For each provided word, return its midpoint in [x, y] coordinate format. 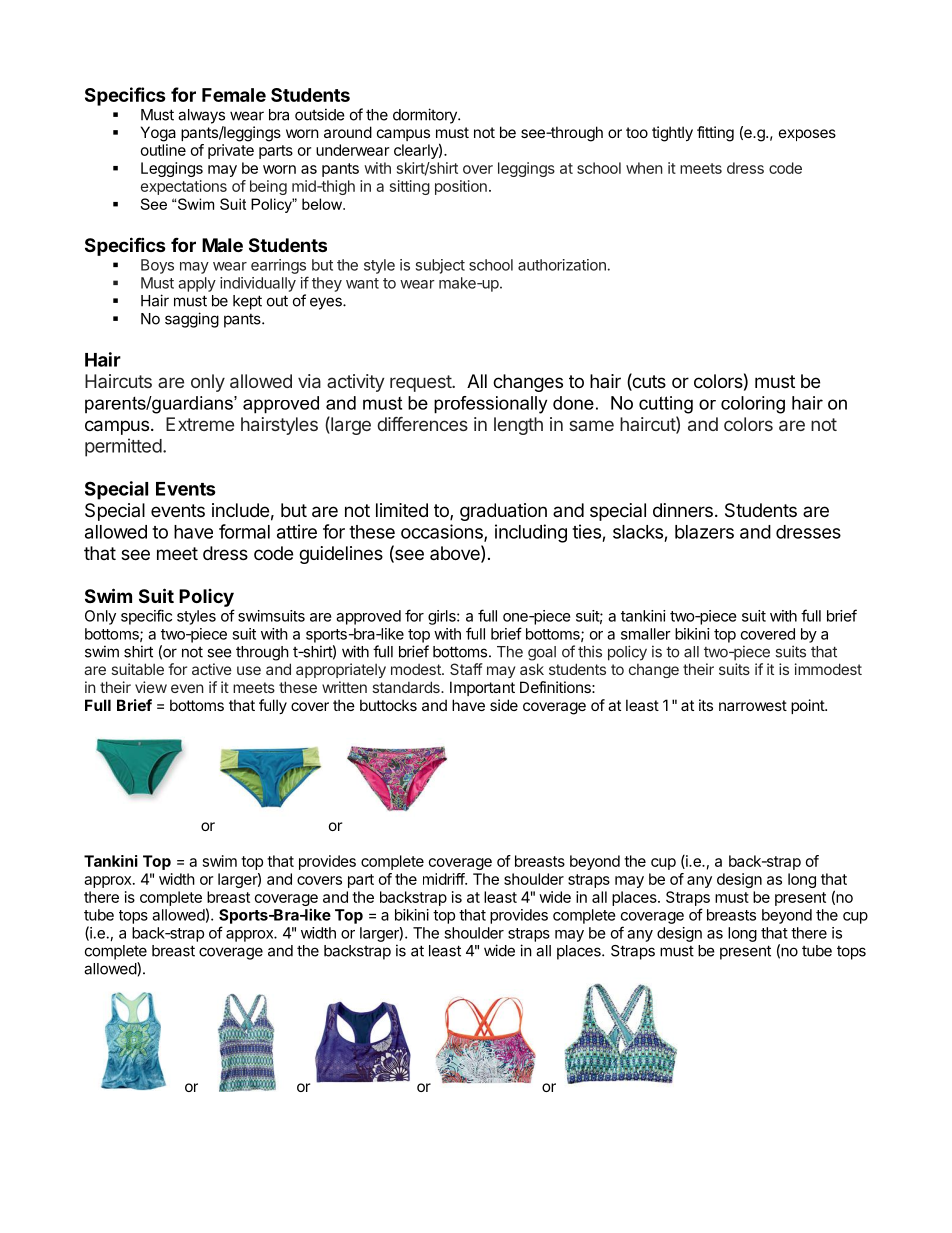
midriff [444, 879]
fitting [715, 134]
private [231, 151]
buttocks [388, 705]
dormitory [426, 116]
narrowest [753, 705]
